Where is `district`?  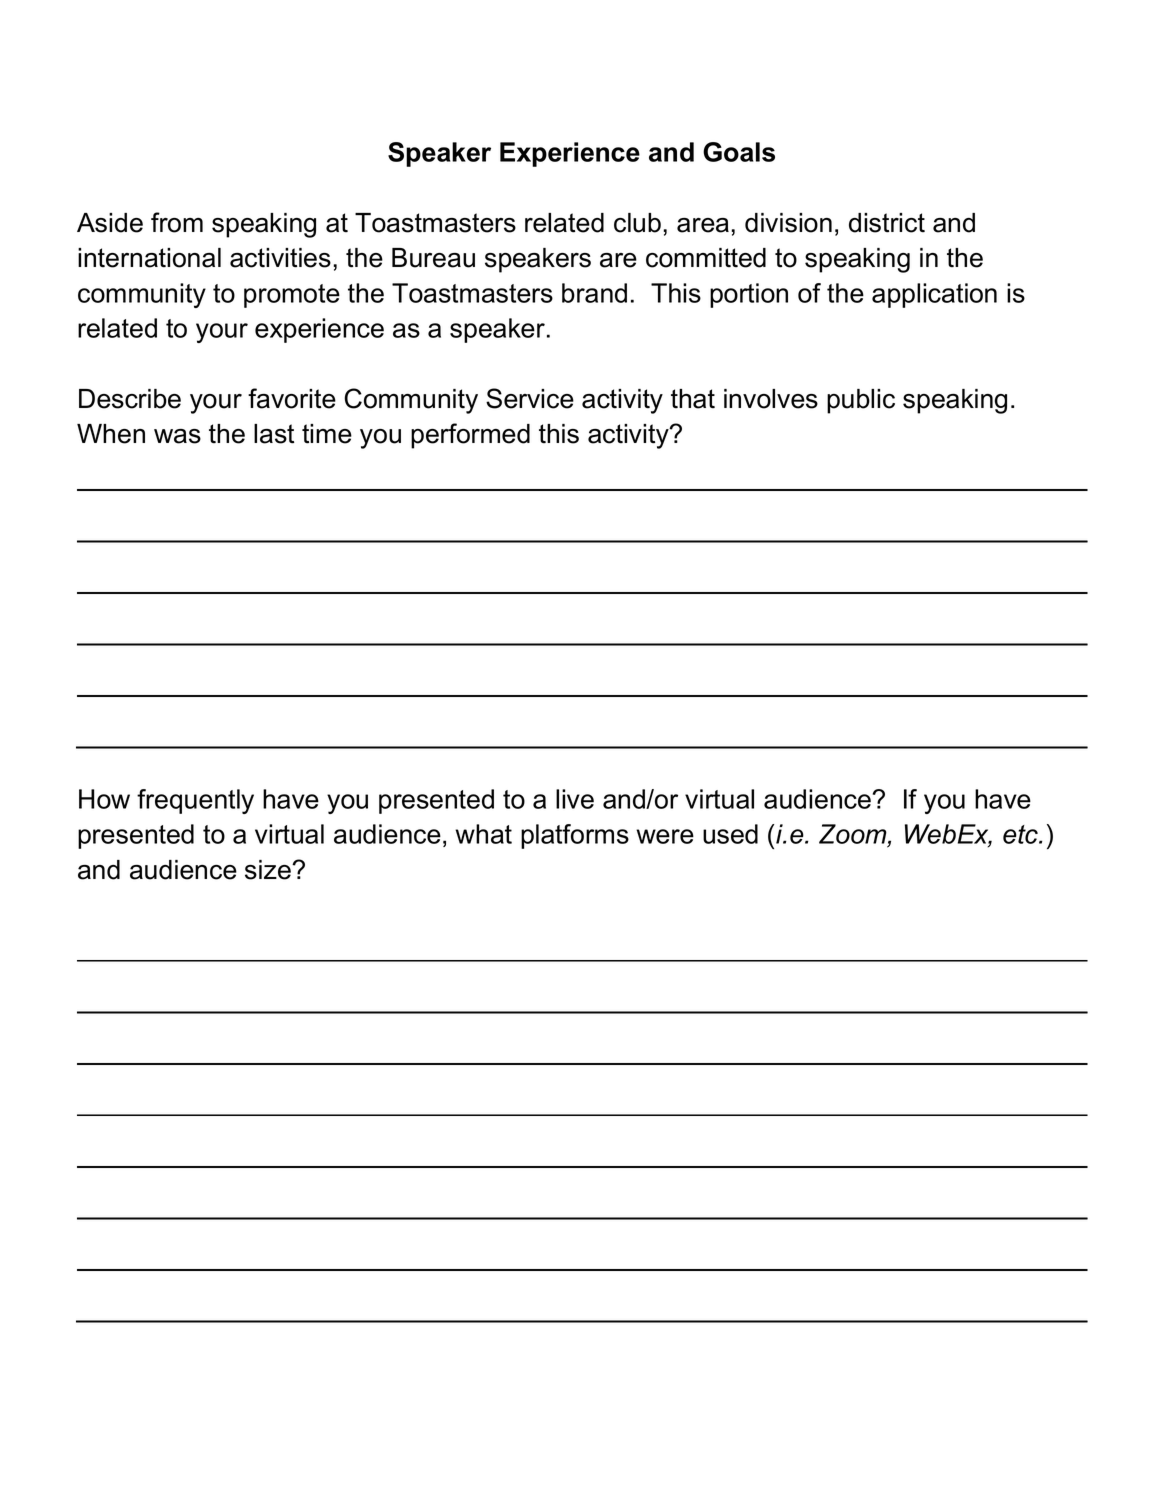 district is located at coordinates (887, 223).
